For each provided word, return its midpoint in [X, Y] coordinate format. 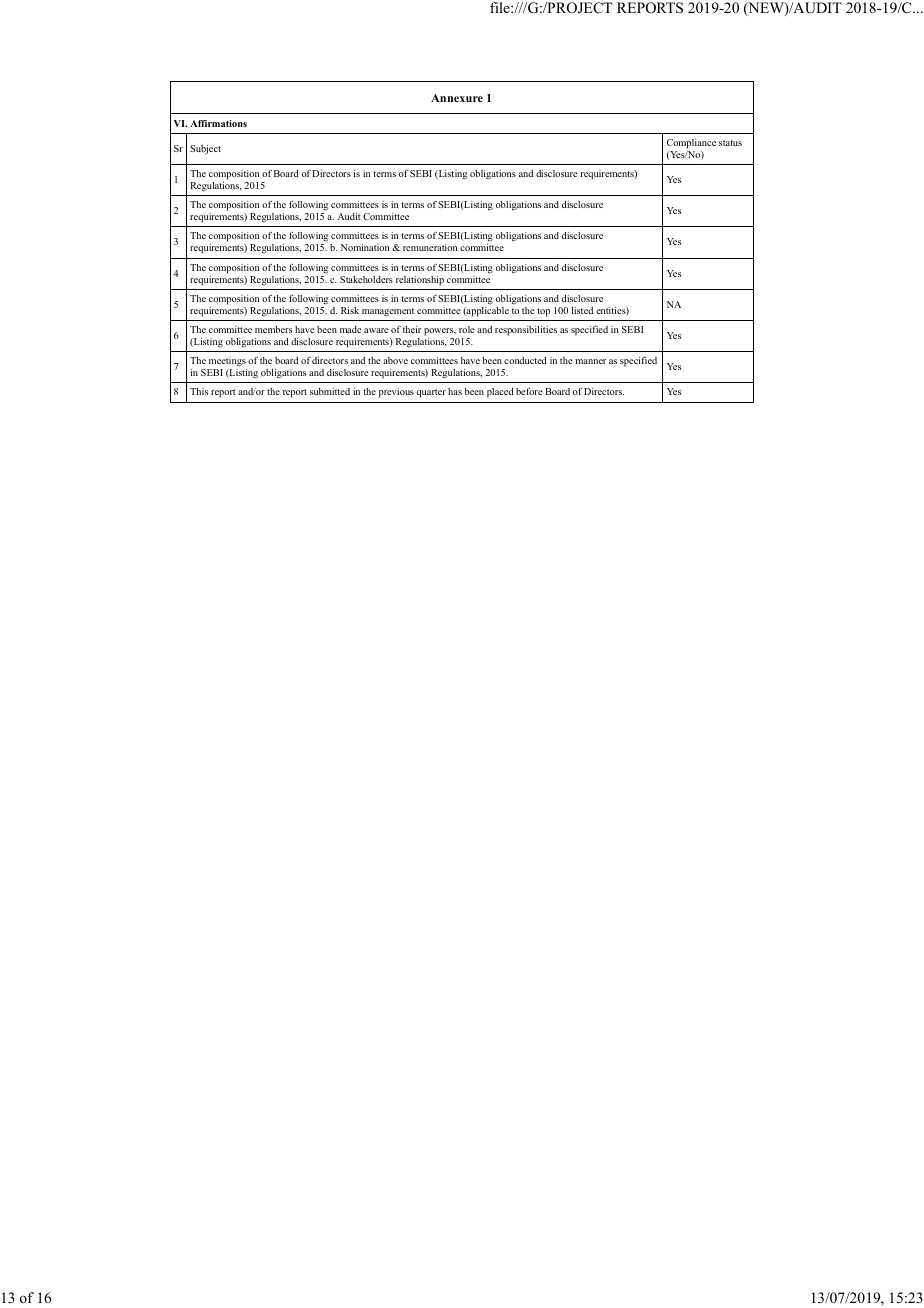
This [199, 391]
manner [590, 361]
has [455, 391]
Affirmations [218, 123]
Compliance [691, 144]
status [730, 143]
